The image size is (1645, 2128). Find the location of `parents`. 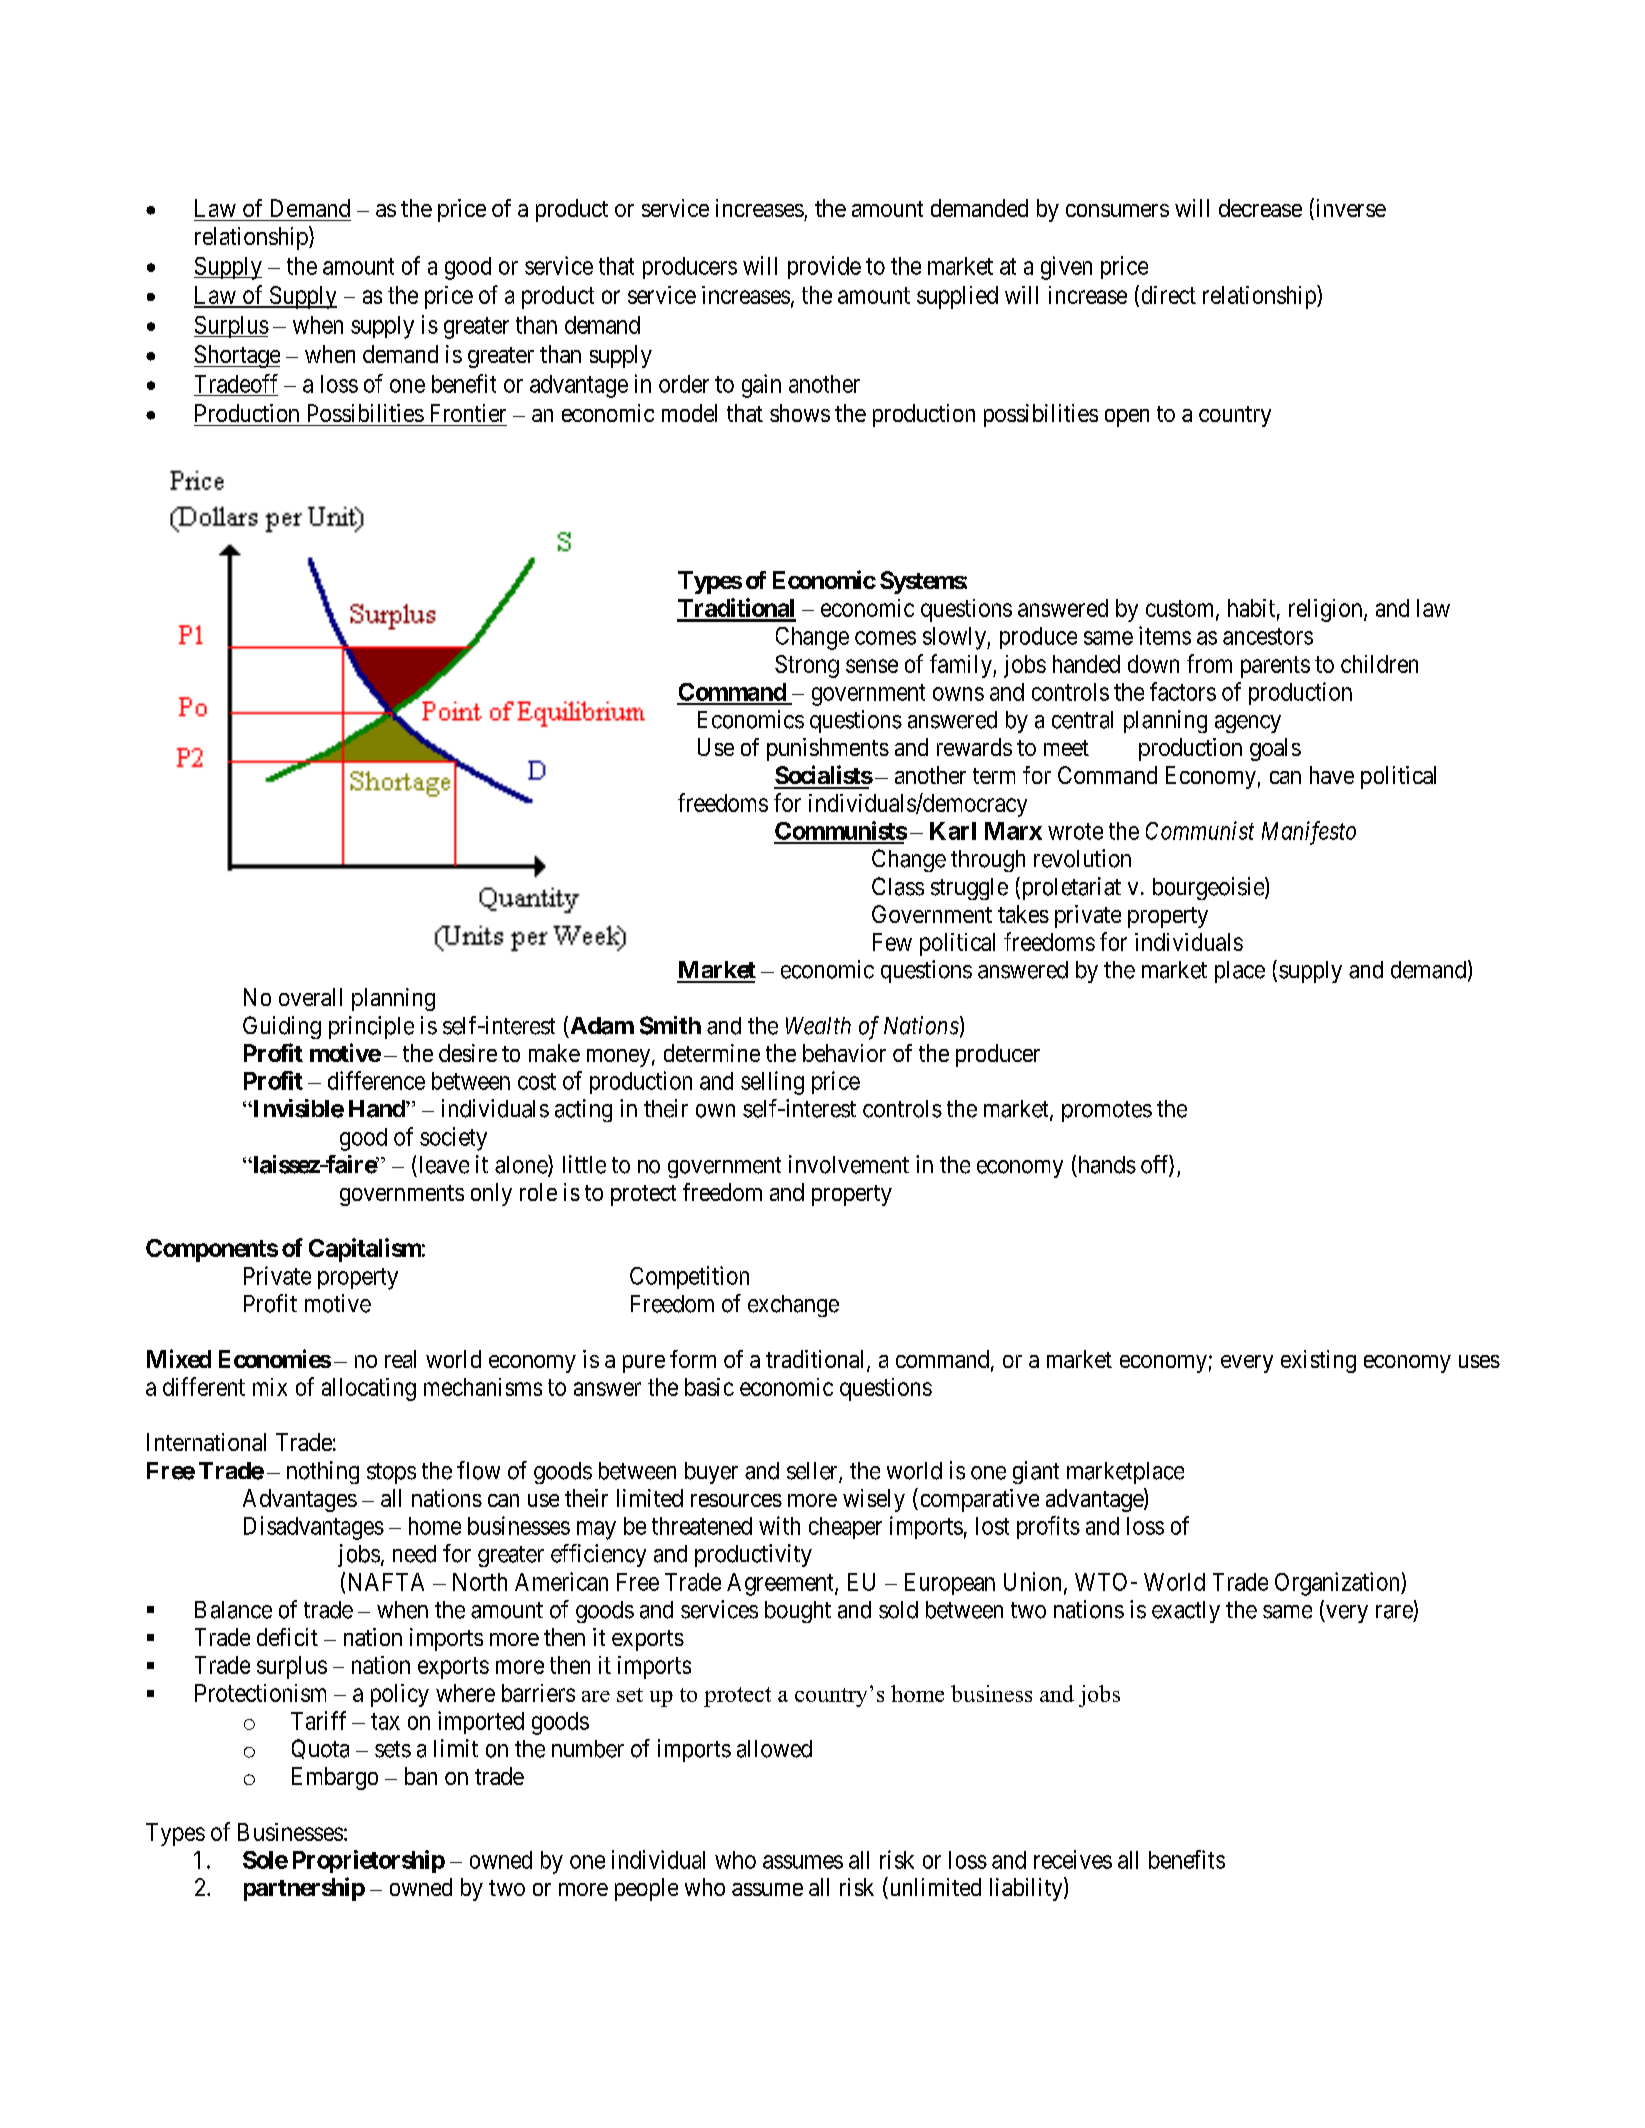

parents is located at coordinates (1275, 667).
